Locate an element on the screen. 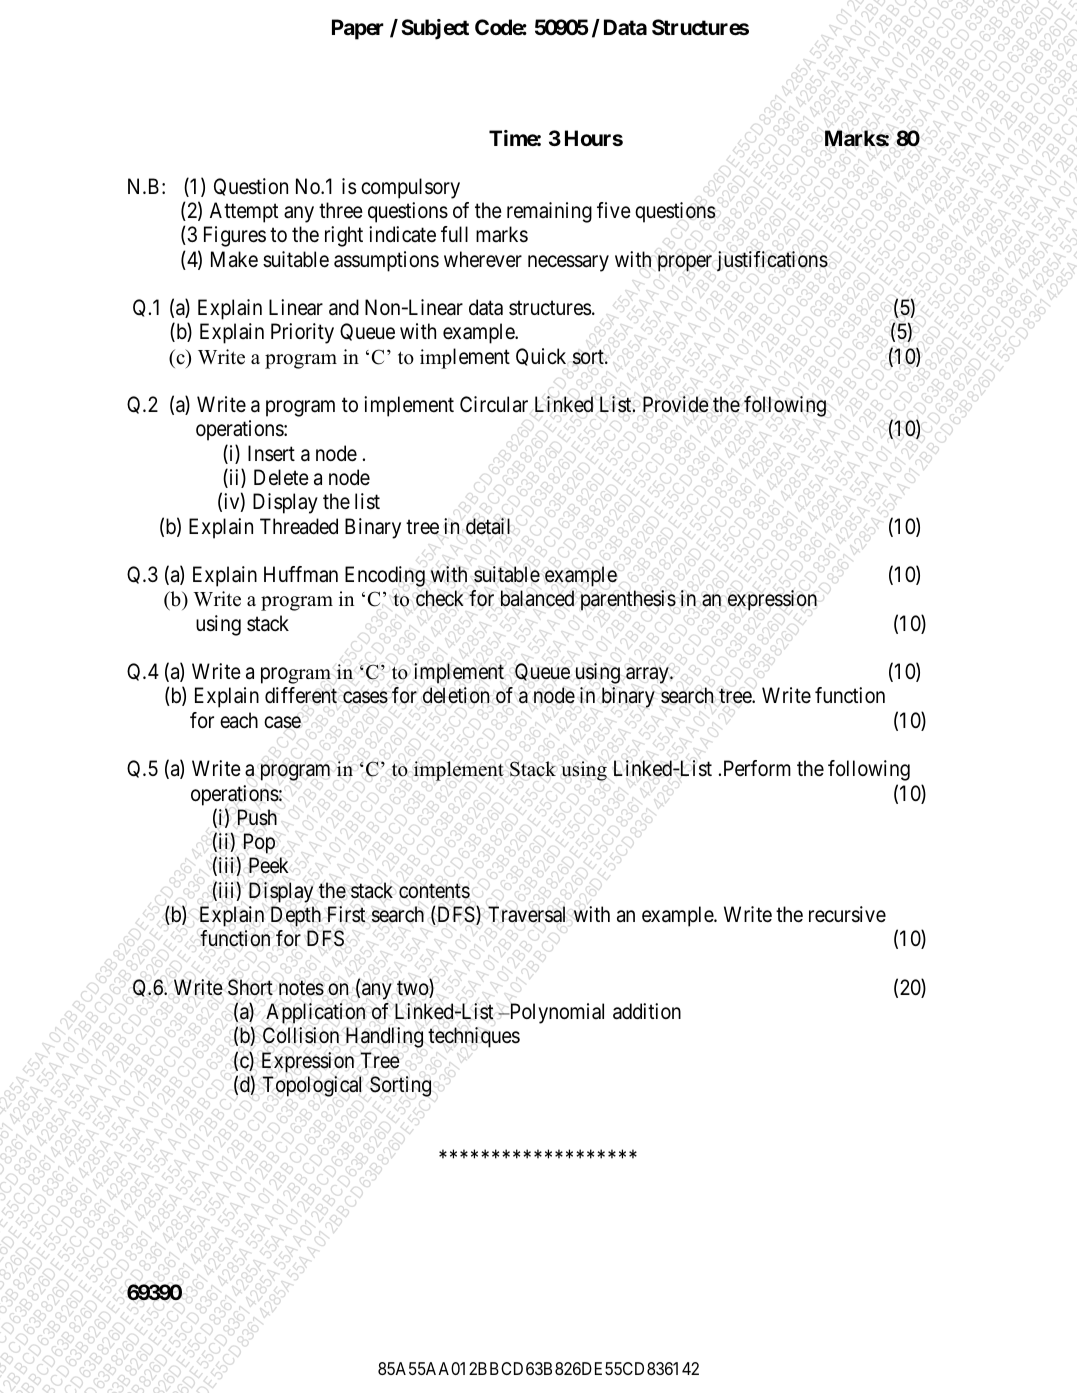 This screenshot has height=1393, width=1077. Subject is located at coordinates (435, 29).
